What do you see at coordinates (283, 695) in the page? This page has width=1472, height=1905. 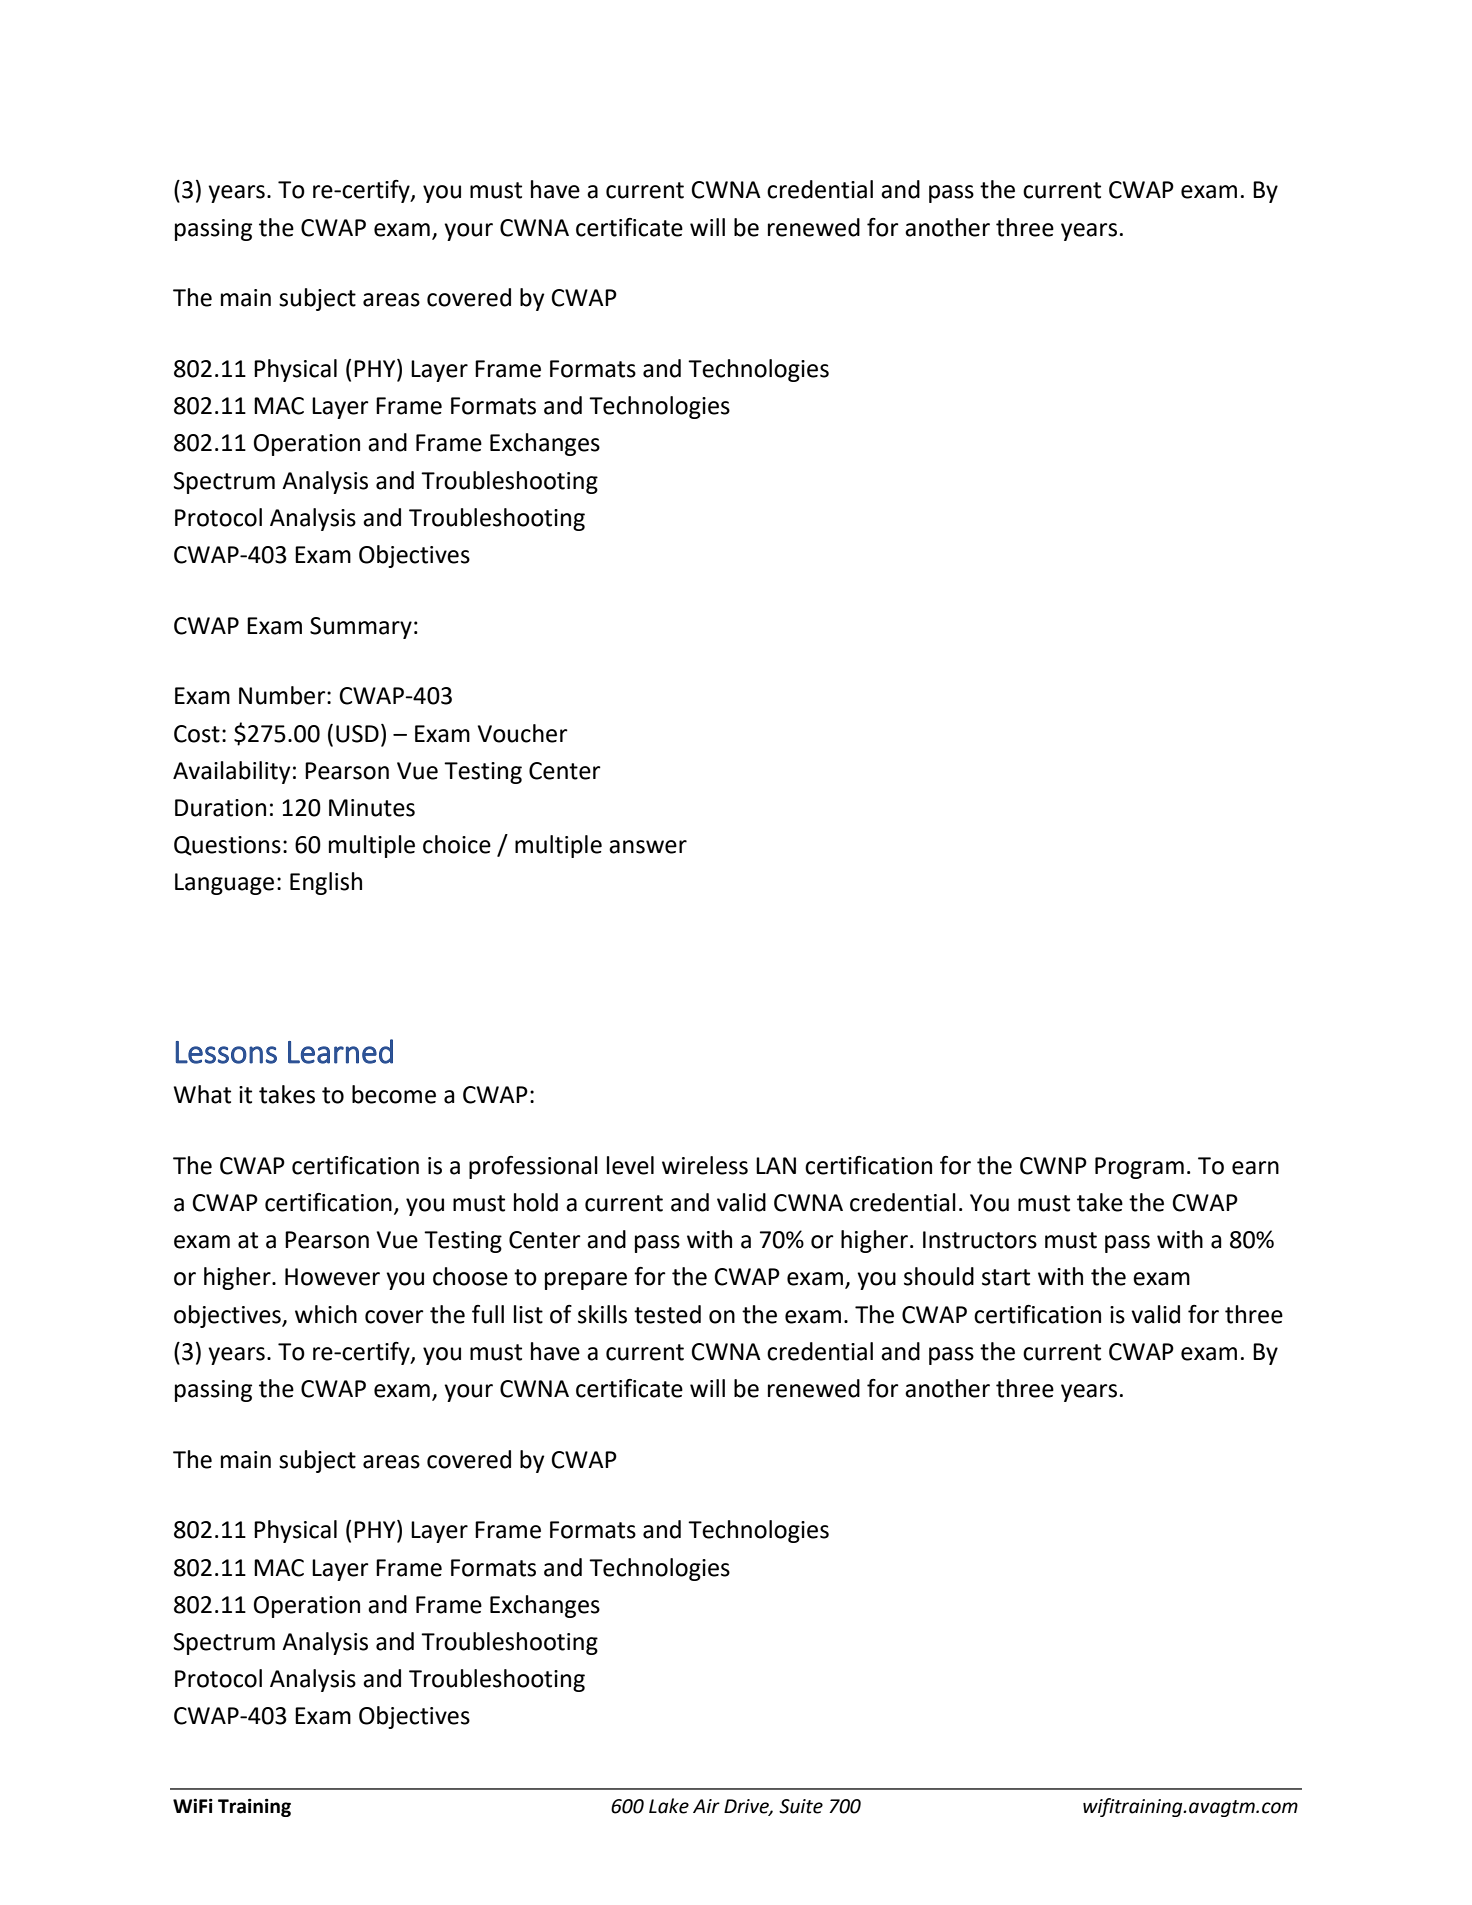 I see `Number` at bounding box center [283, 695].
